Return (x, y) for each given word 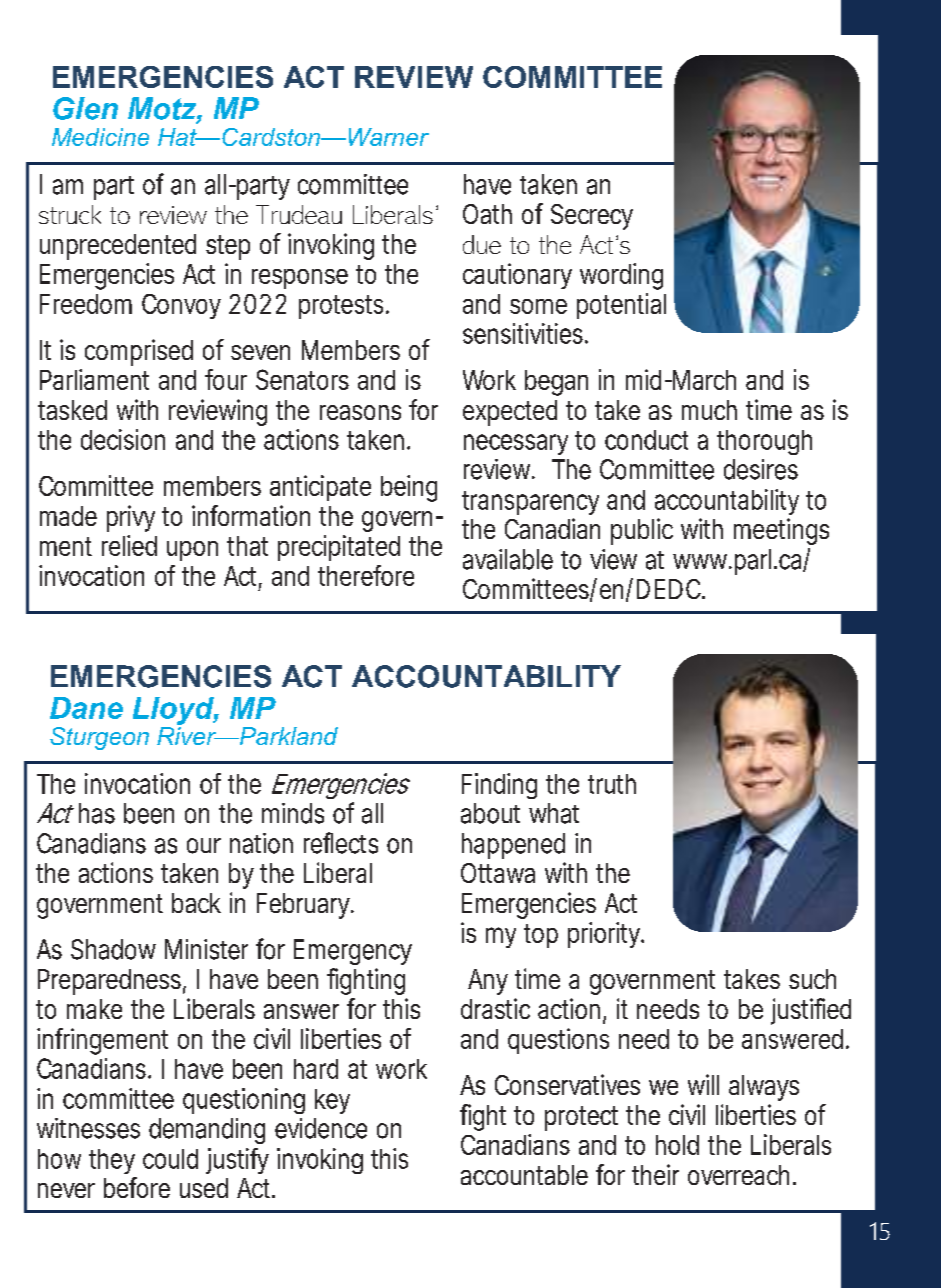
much (709, 410)
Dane (86, 708)
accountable (524, 1175)
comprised (139, 352)
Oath (487, 214)
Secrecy (592, 217)
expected (510, 413)
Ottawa (498, 873)
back (196, 903)
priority (606, 935)
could (170, 1159)
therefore (366, 575)
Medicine (100, 137)
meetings (781, 531)
